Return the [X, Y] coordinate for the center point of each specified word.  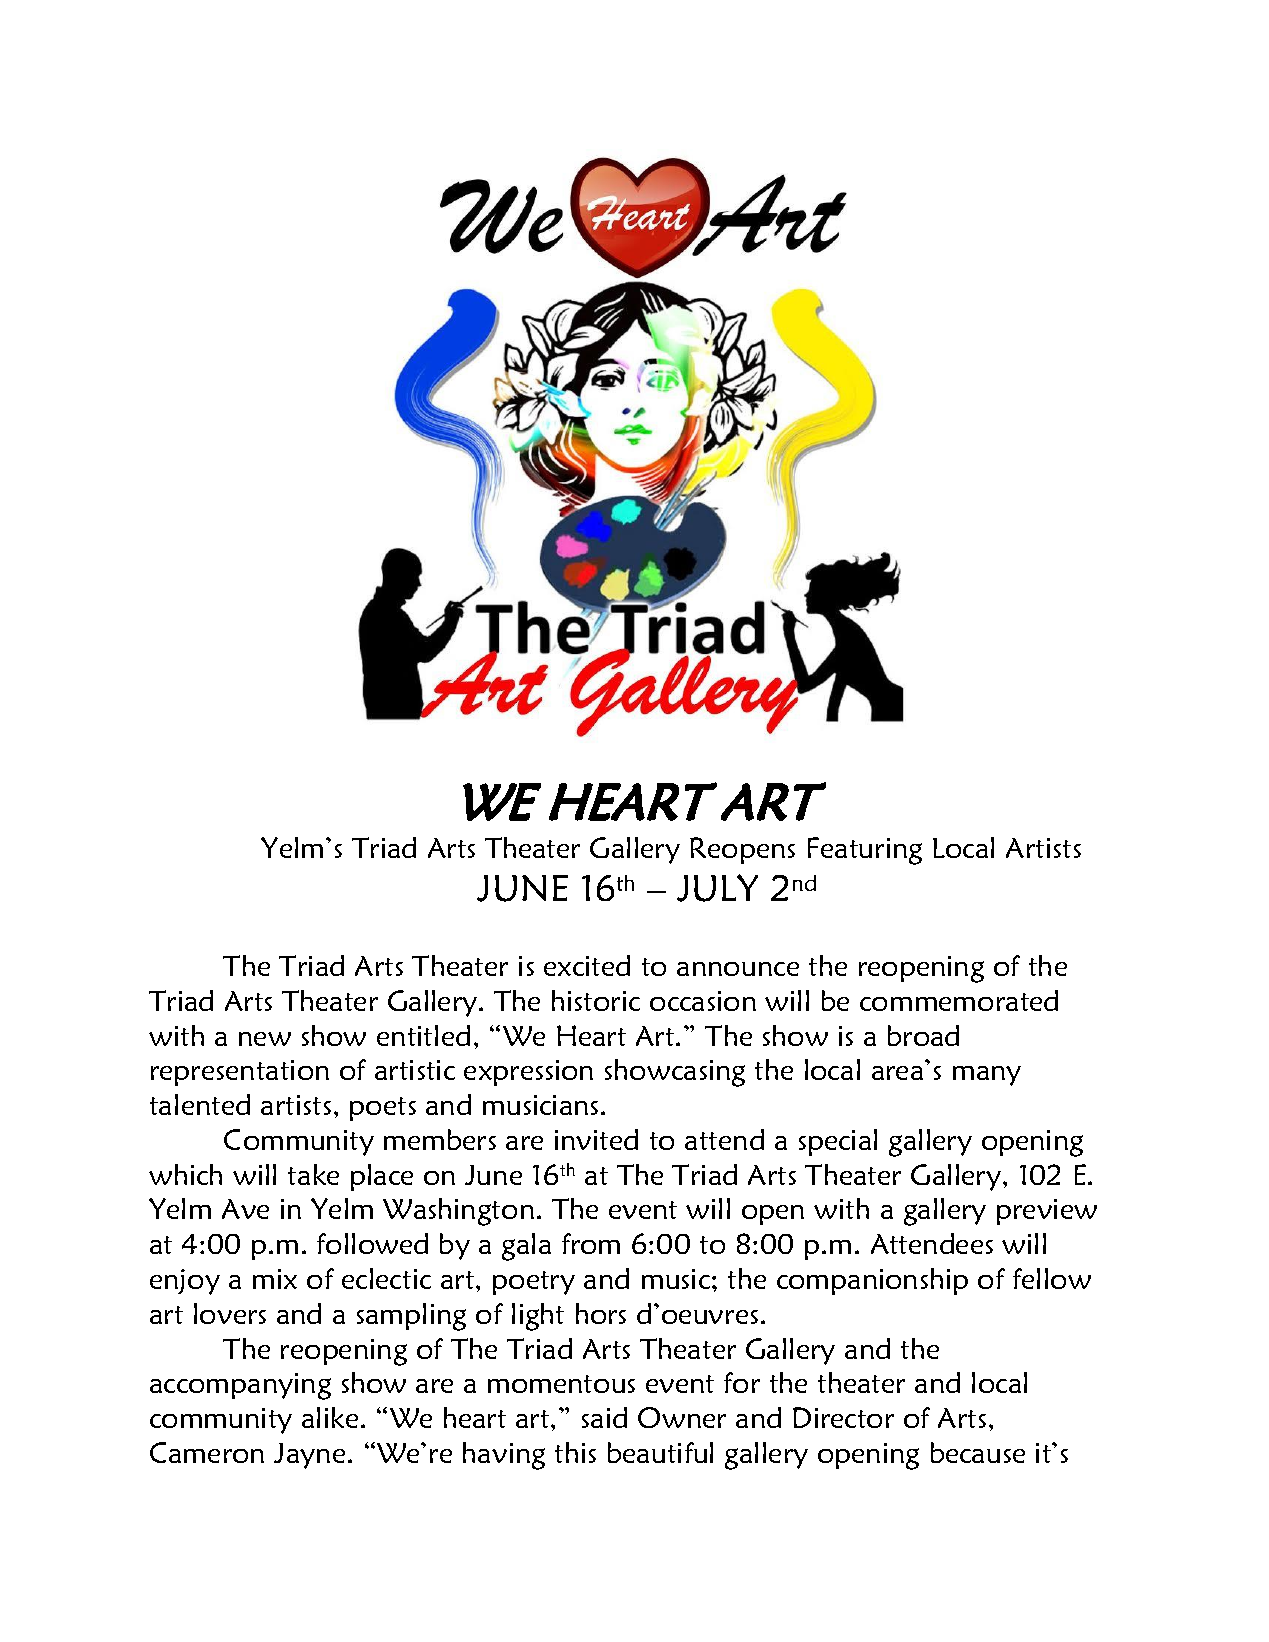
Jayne [309, 1456]
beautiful [660, 1452]
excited [587, 965]
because [978, 1452]
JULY [717, 888]
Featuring [865, 851]
